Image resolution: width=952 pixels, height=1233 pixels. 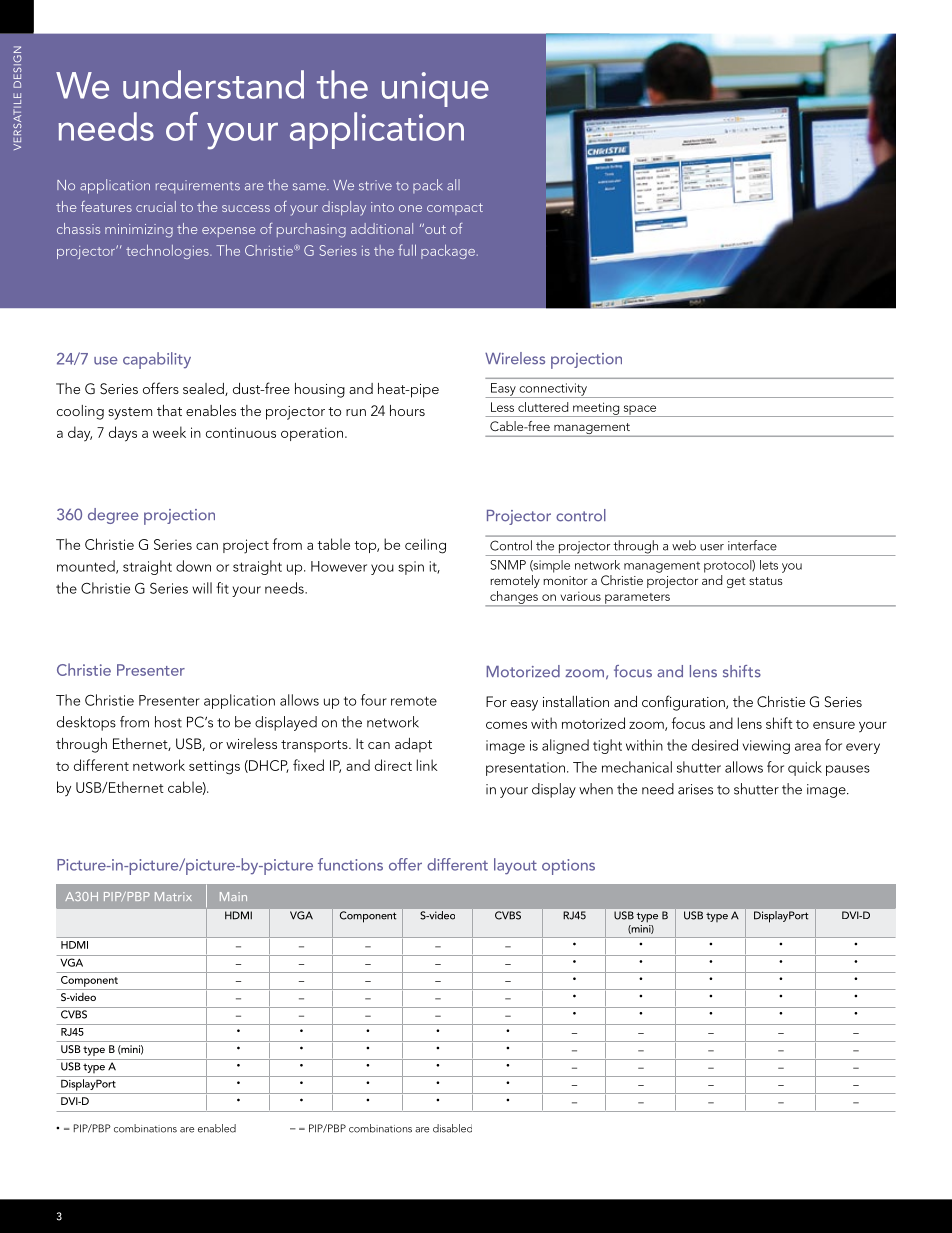 What do you see at coordinates (202, 588) in the screenshot?
I see `will` at bounding box center [202, 588].
